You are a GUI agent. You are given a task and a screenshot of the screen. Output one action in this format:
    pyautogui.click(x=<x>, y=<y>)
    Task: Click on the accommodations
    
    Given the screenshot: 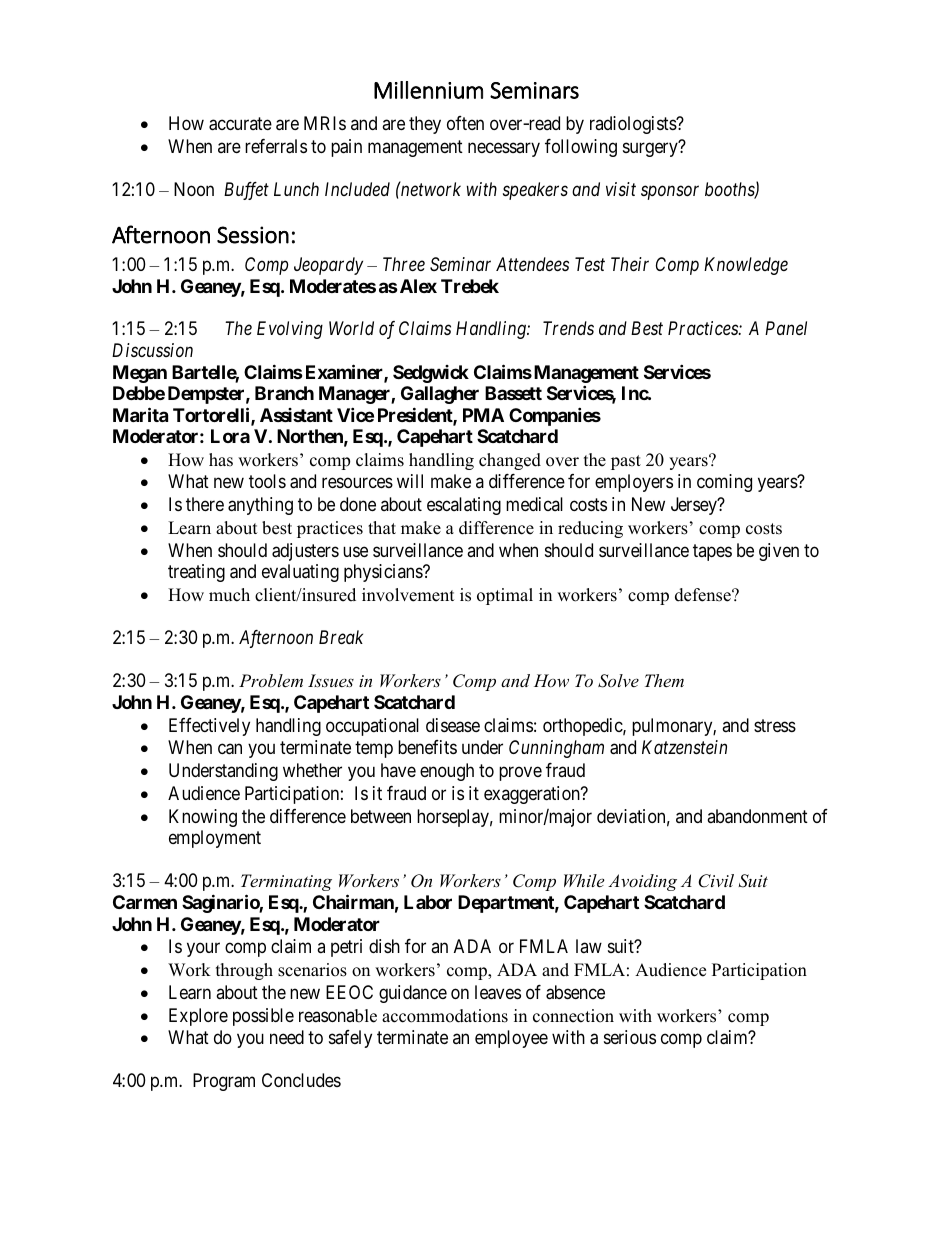 What is the action you would take?
    pyautogui.click(x=445, y=1016)
